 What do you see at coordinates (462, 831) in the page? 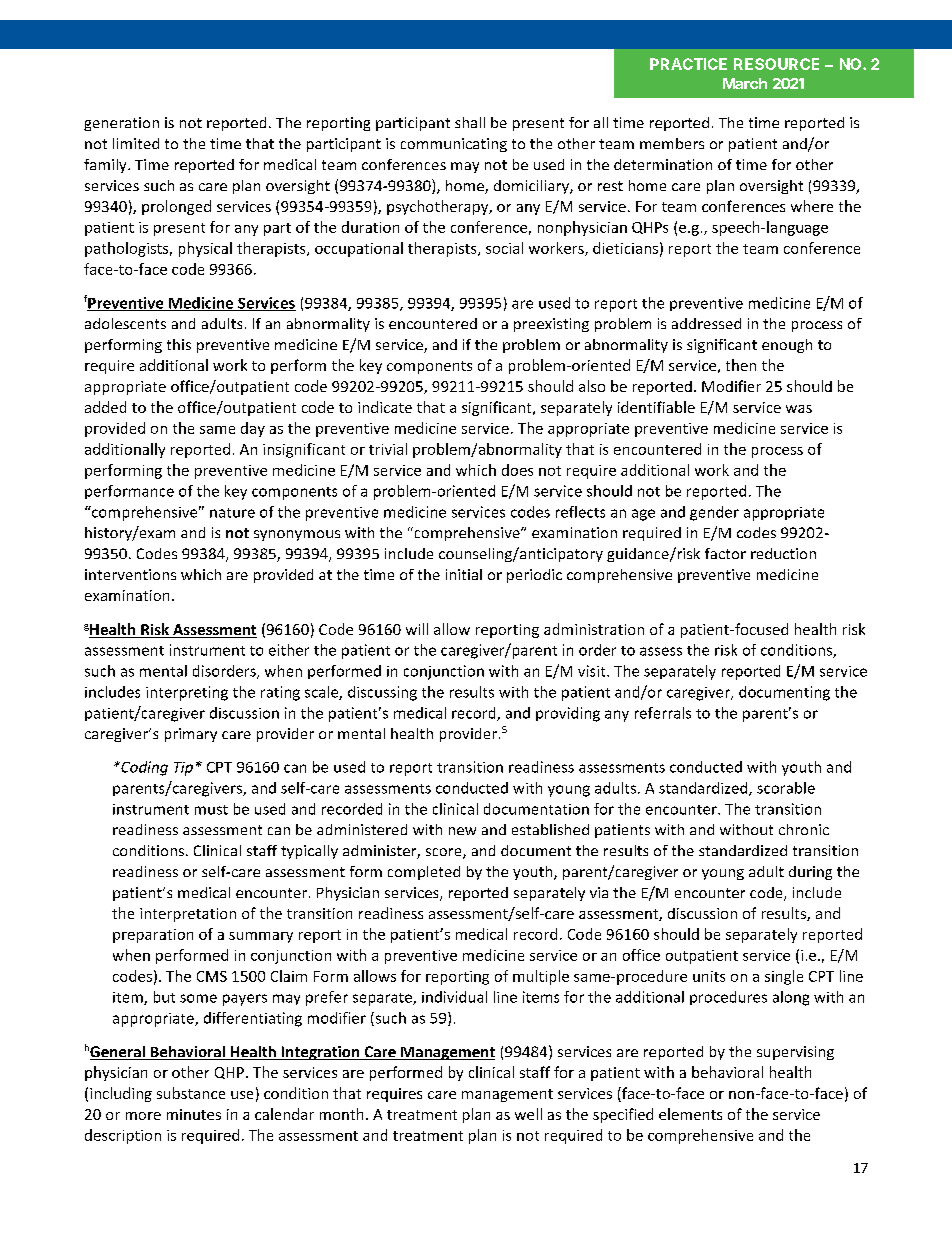
I see `new` at bounding box center [462, 831].
